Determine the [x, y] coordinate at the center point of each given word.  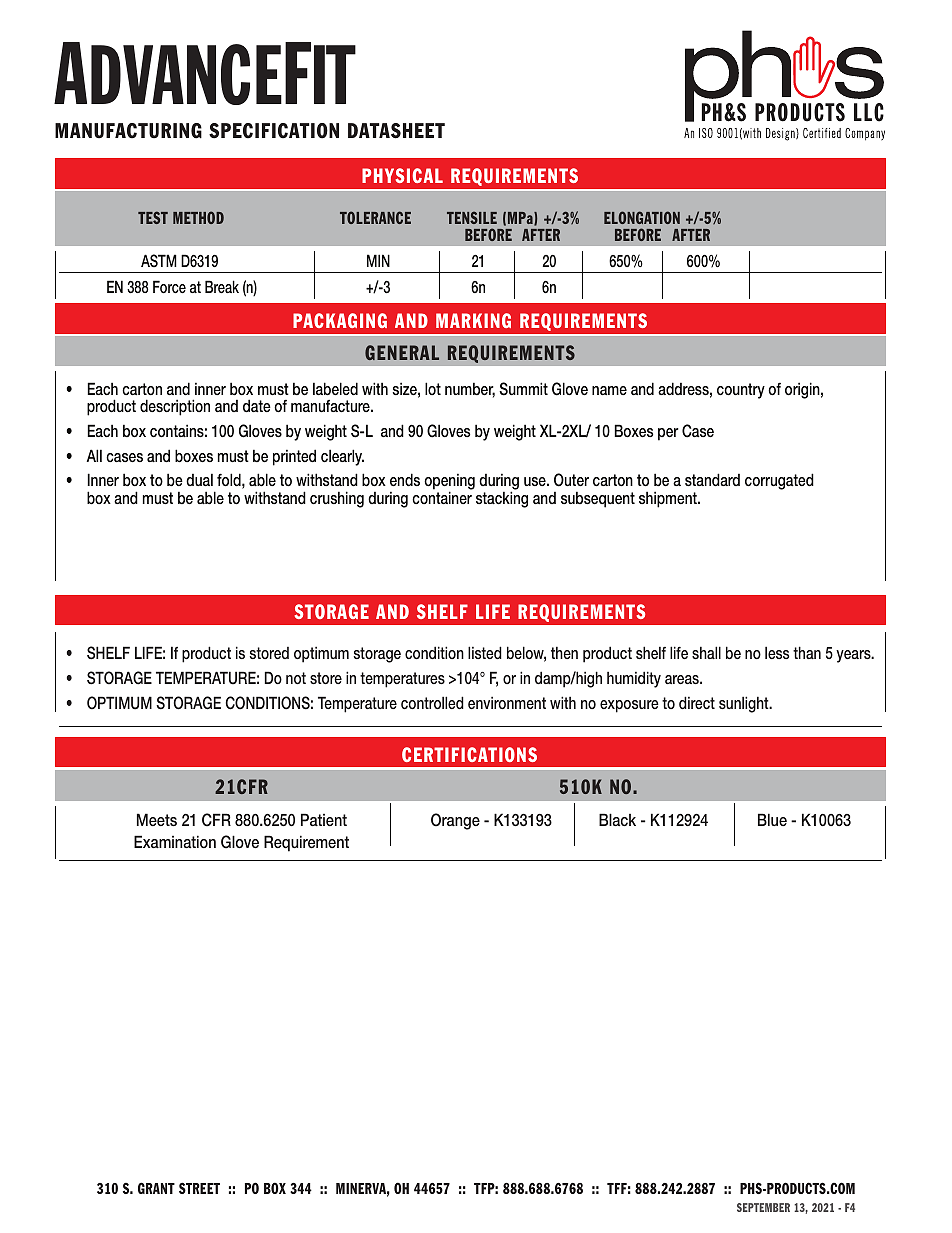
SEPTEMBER [763, 1207]
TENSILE [472, 217]
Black [617, 819]
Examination [175, 841]
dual [199, 479]
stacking [502, 498]
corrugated [779, 481]
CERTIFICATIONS [469, 754]
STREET [199, 1188]
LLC [869, 112]
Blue [772, 819]
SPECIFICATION [274, 131]
